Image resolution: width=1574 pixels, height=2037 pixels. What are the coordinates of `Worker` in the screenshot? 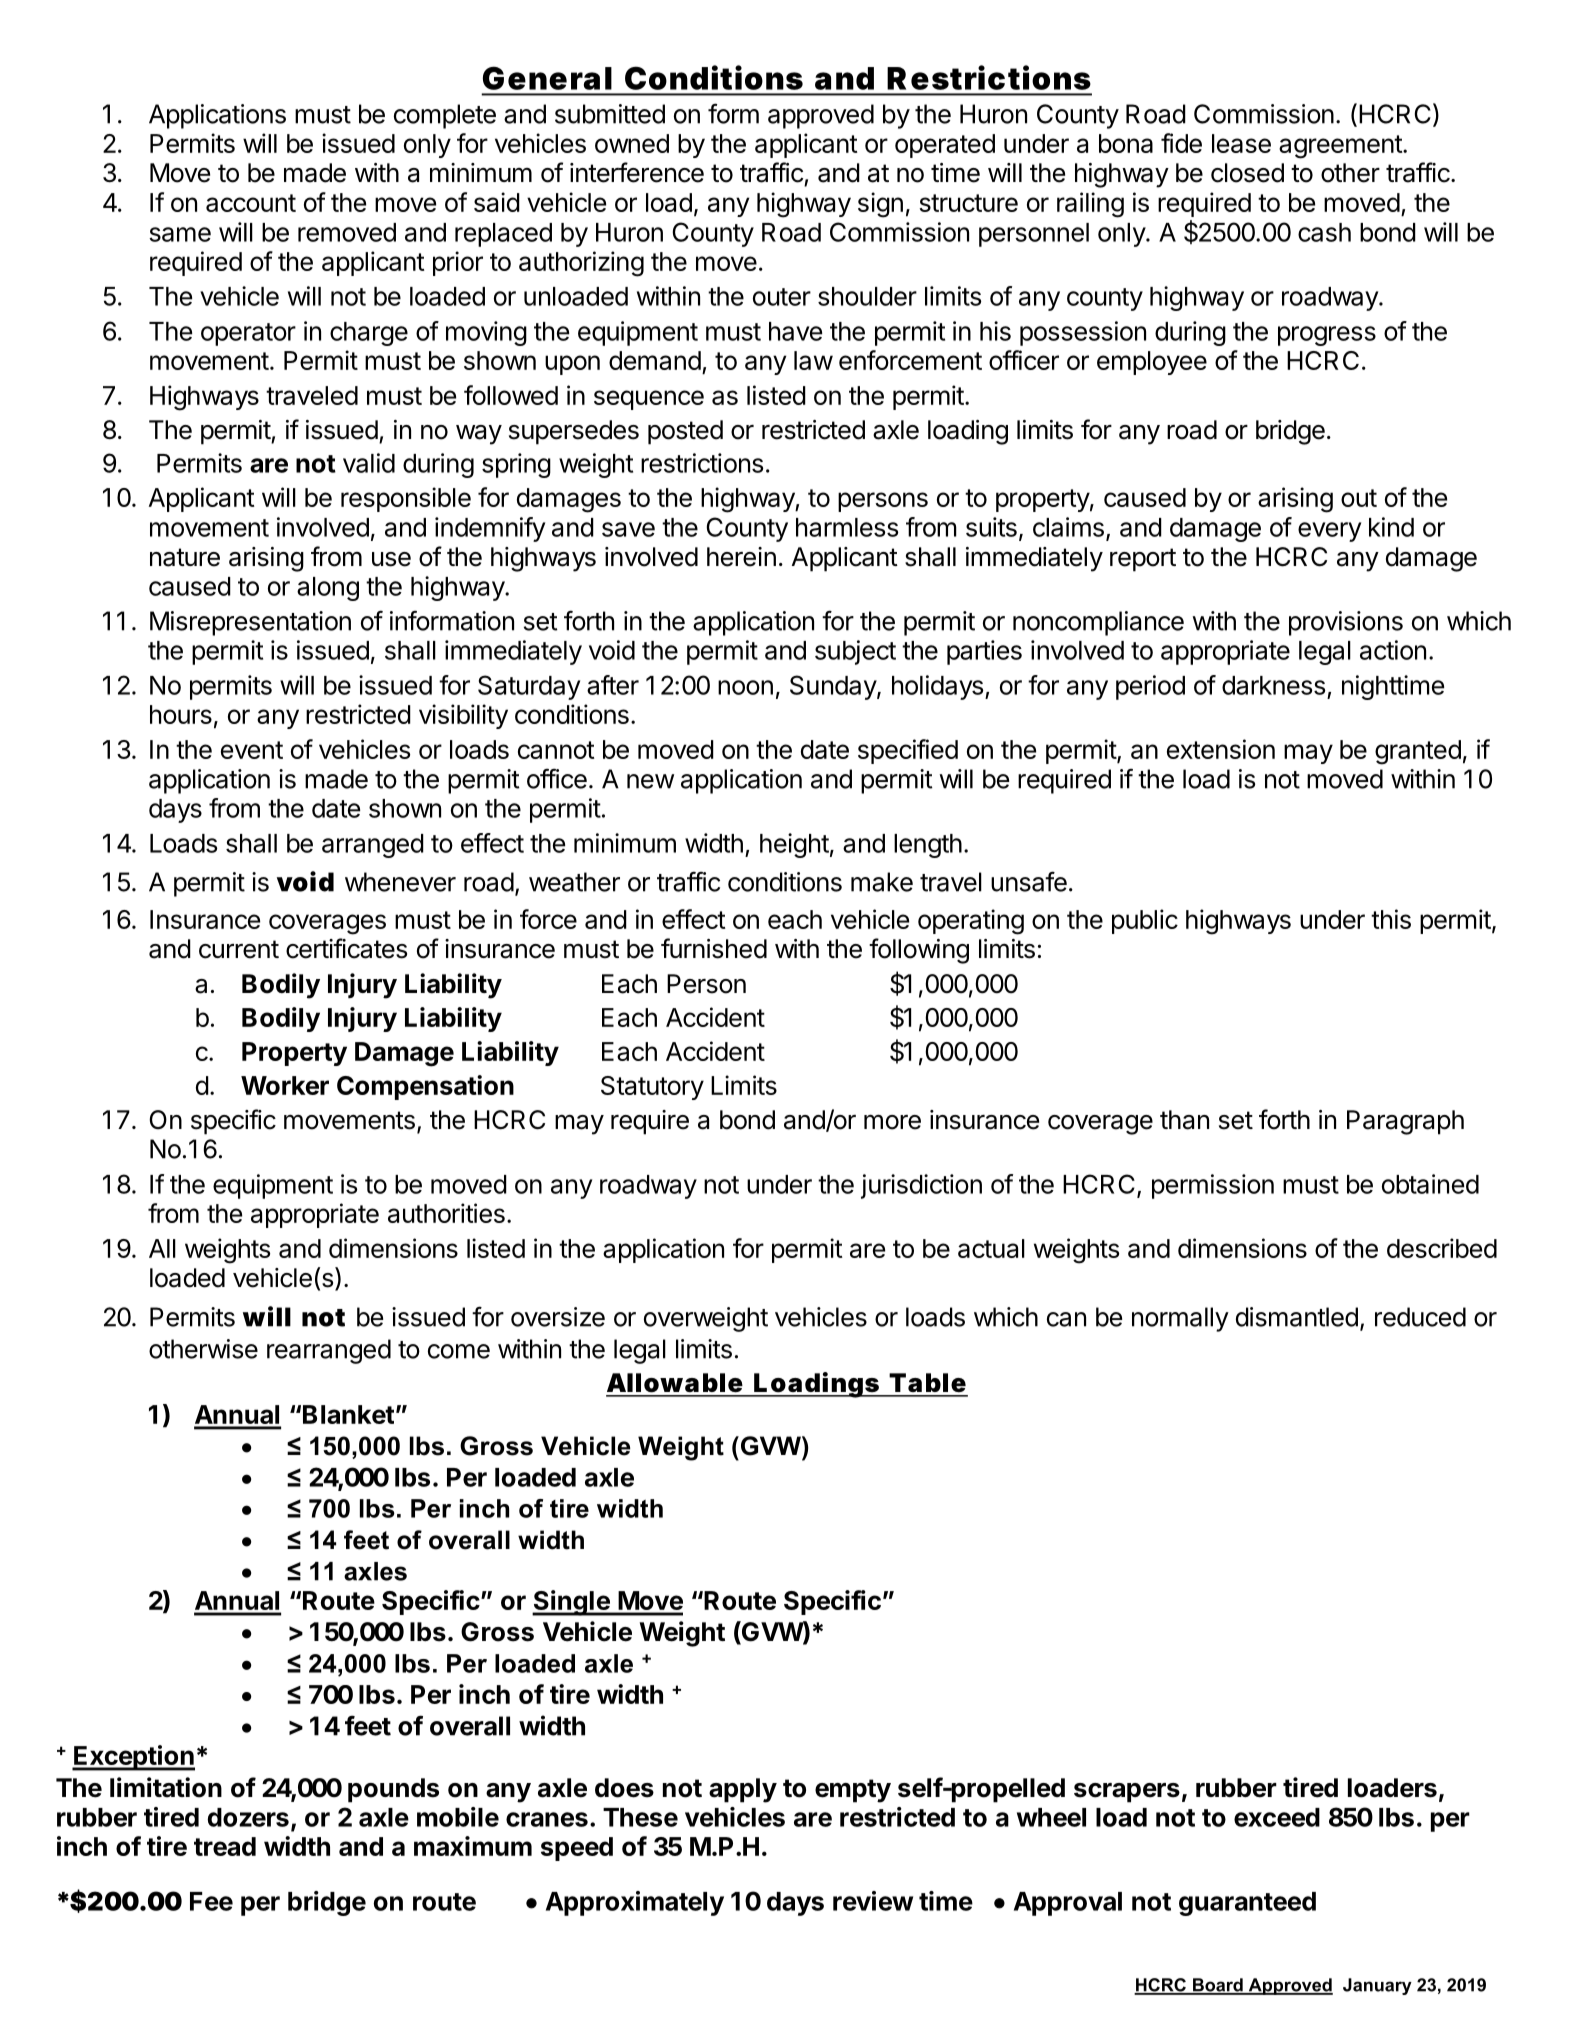 It's located at (285, 1085).
